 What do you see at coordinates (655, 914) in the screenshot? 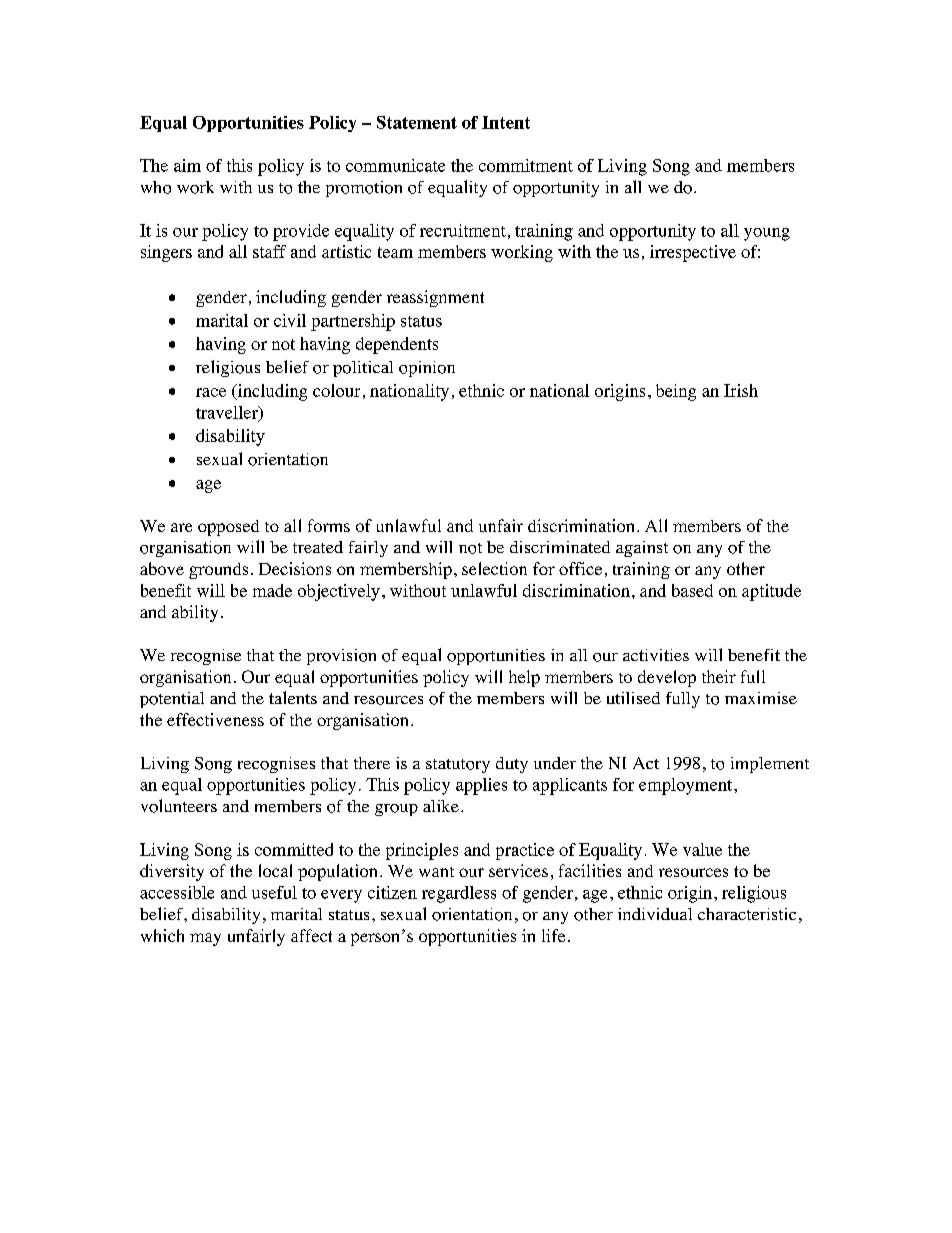
I see `individual` at bounding box center [655, 914].
